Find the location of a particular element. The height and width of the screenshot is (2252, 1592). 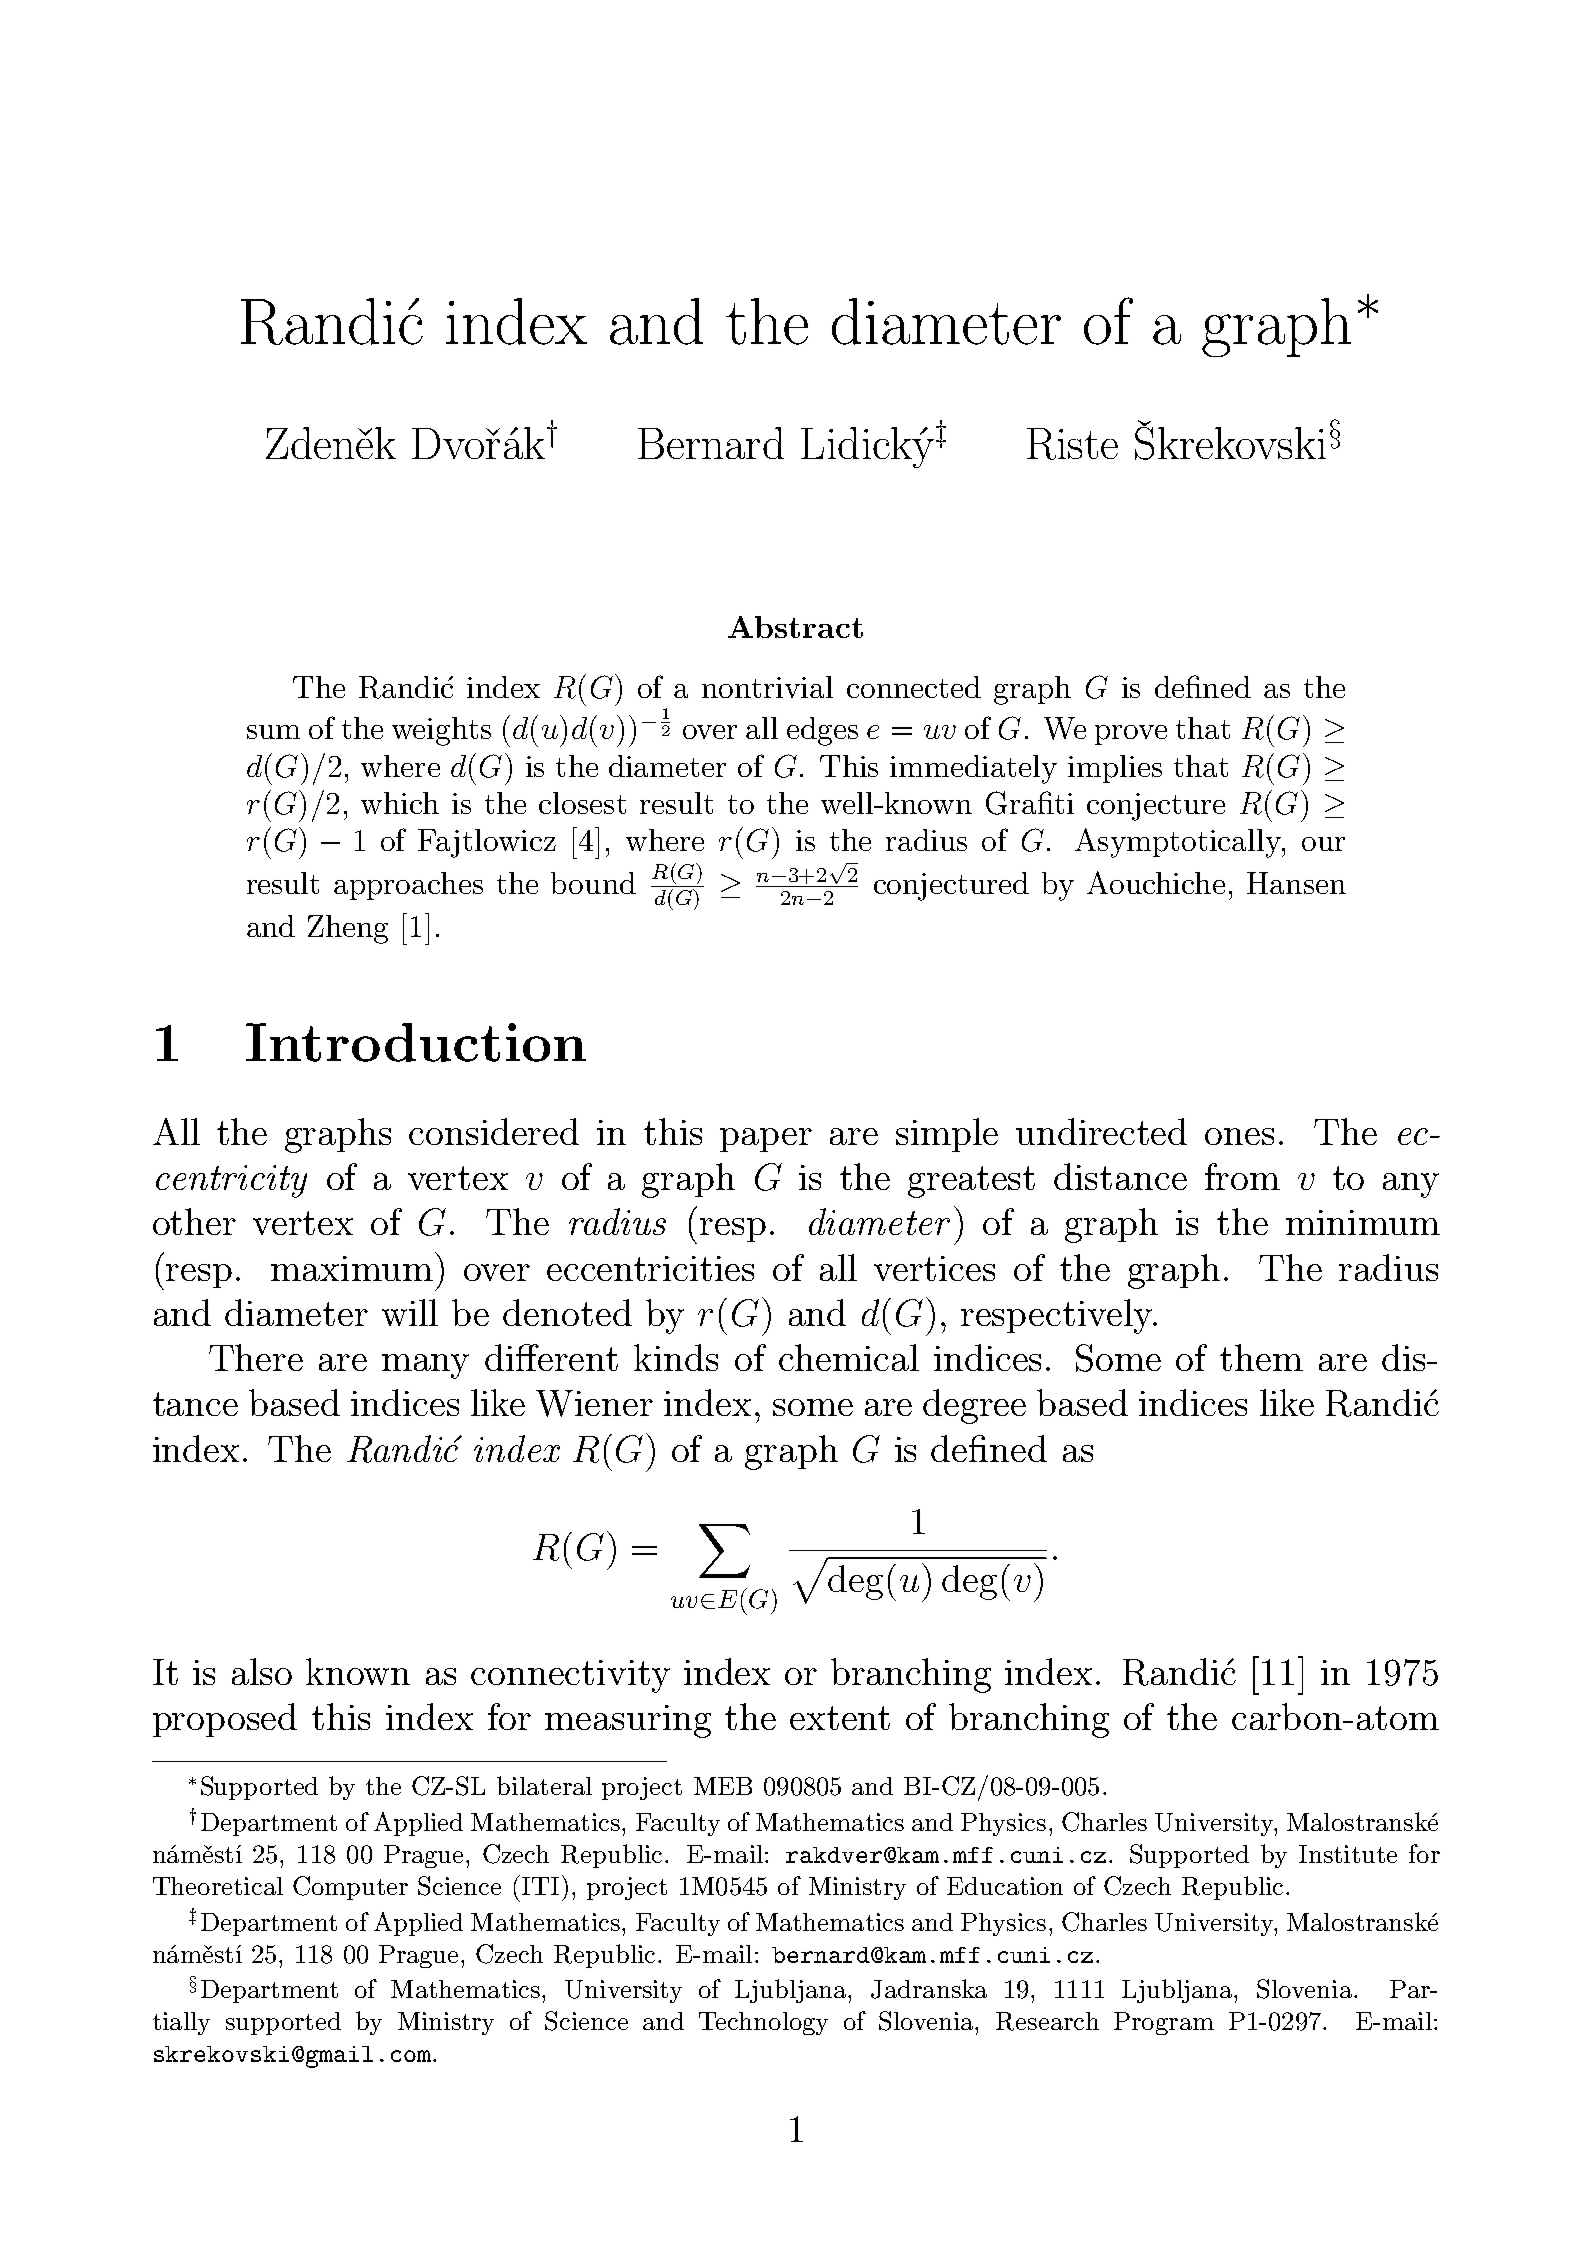

nontrivial is located at coordinates (767, 687).
